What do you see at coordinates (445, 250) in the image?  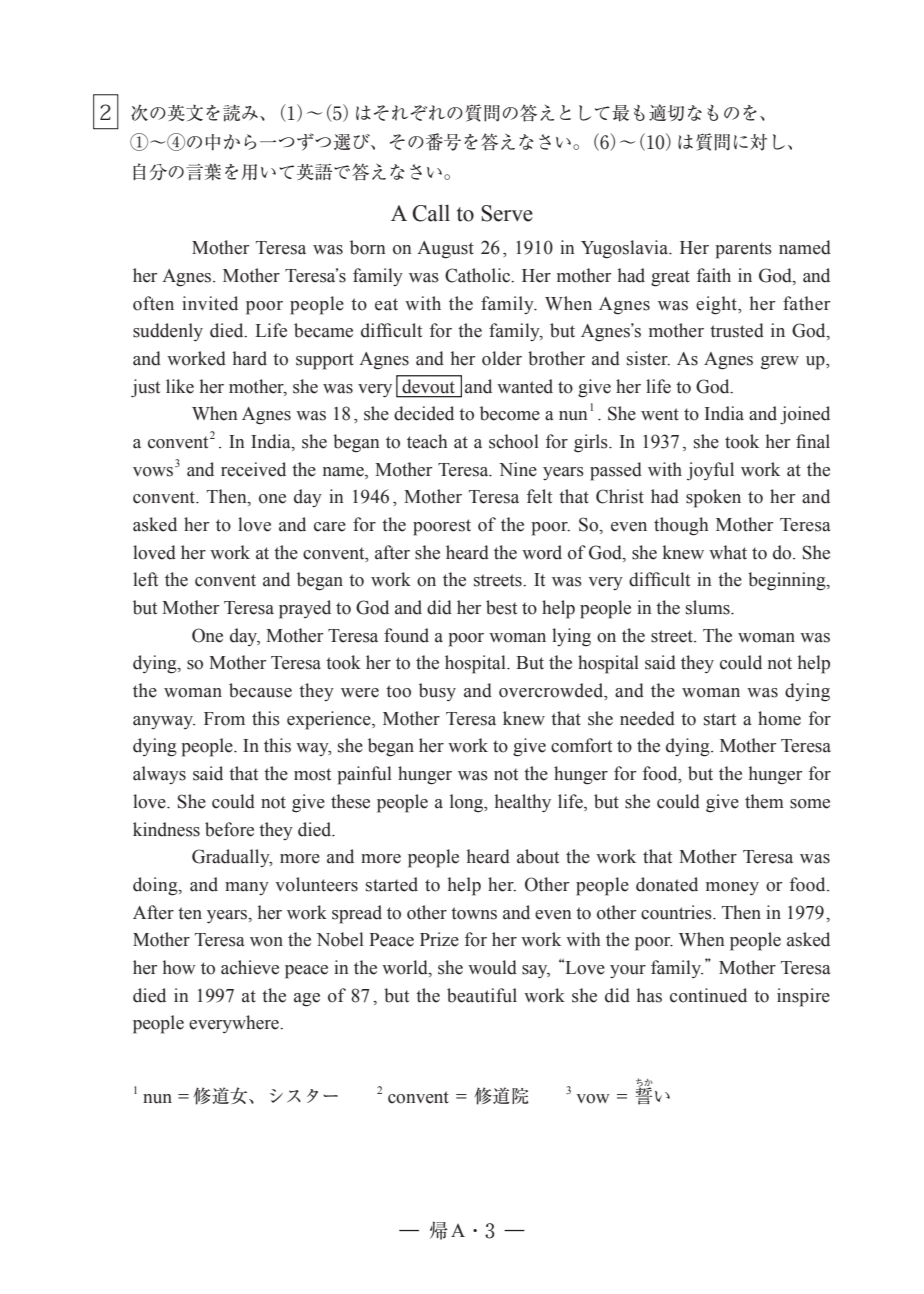 I see `August` at bounding box center [445, 250].
